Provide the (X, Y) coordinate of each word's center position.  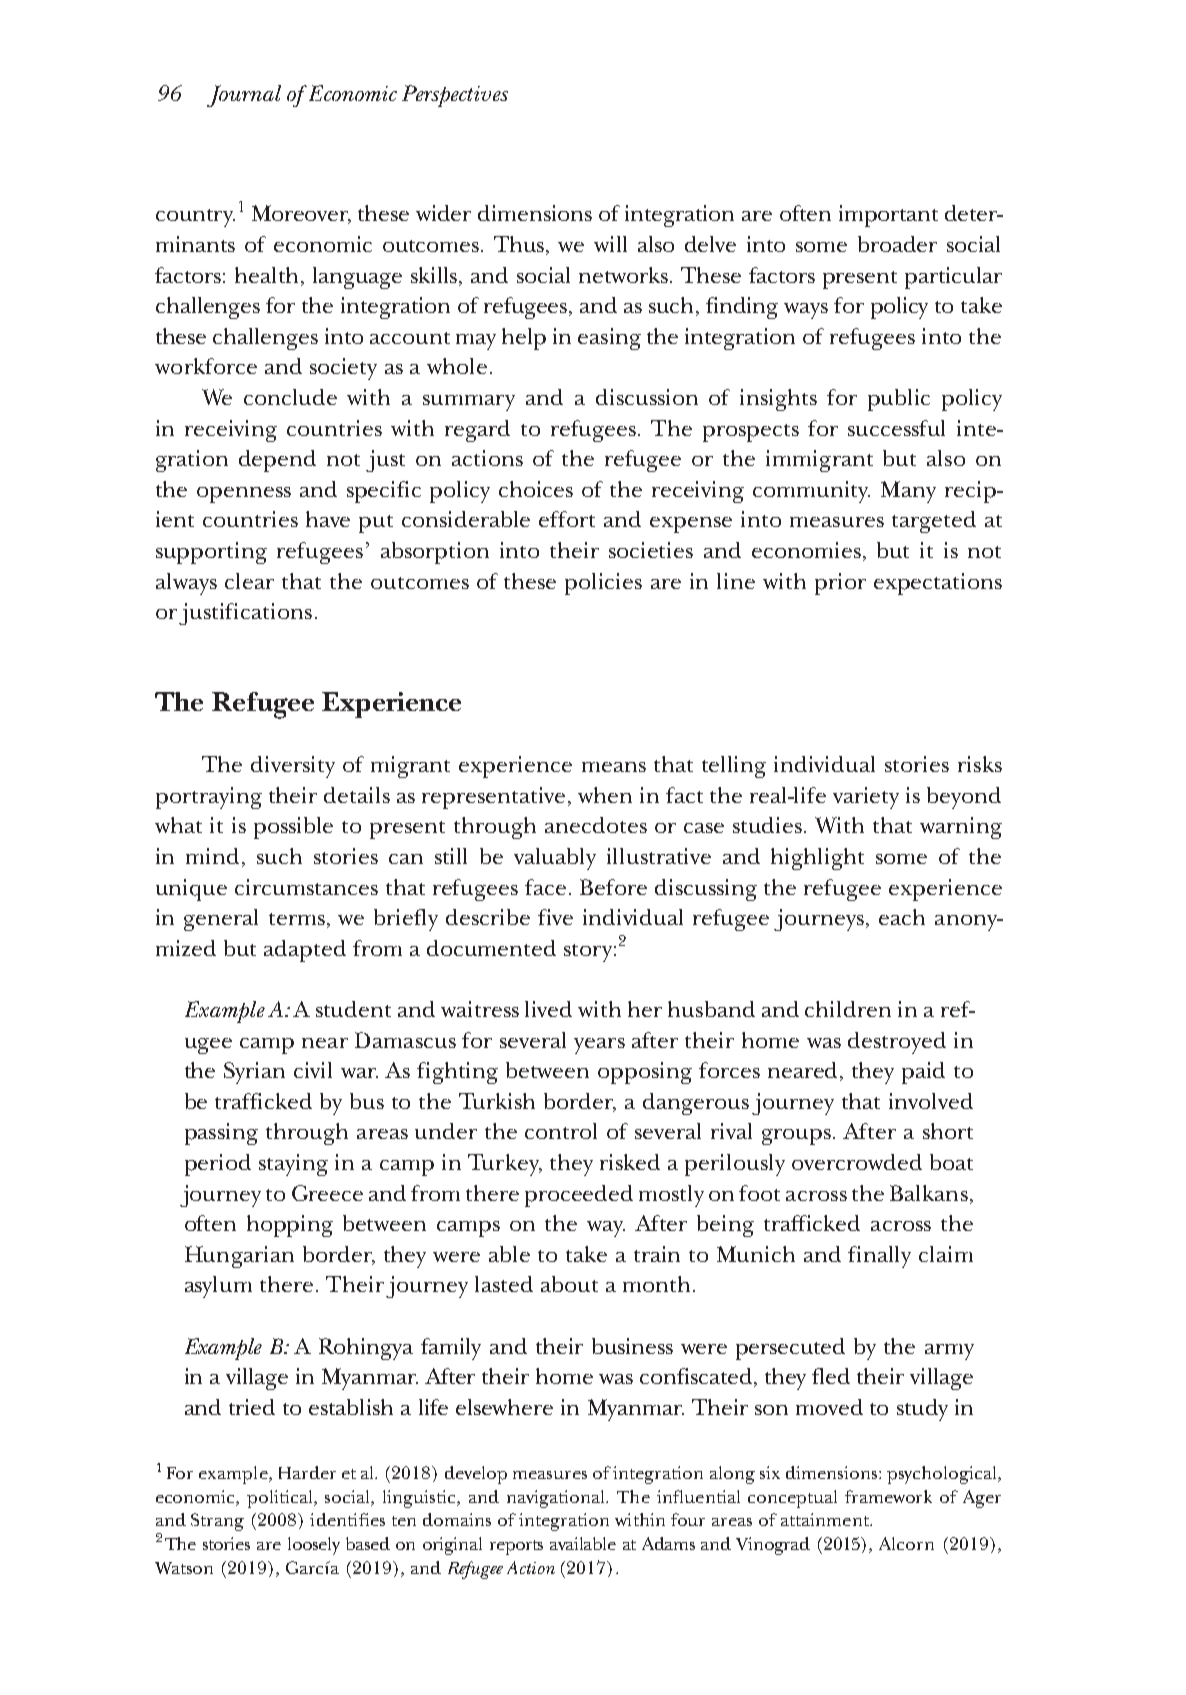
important (888, 216)
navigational (557, 1499)
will (610, 244)
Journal (244, 96)
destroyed (897, 1043)
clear (249, 581)
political (281, 1499)
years (599, 1046)
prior (840, 584)
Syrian (254, 1073)
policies (603, 584)
